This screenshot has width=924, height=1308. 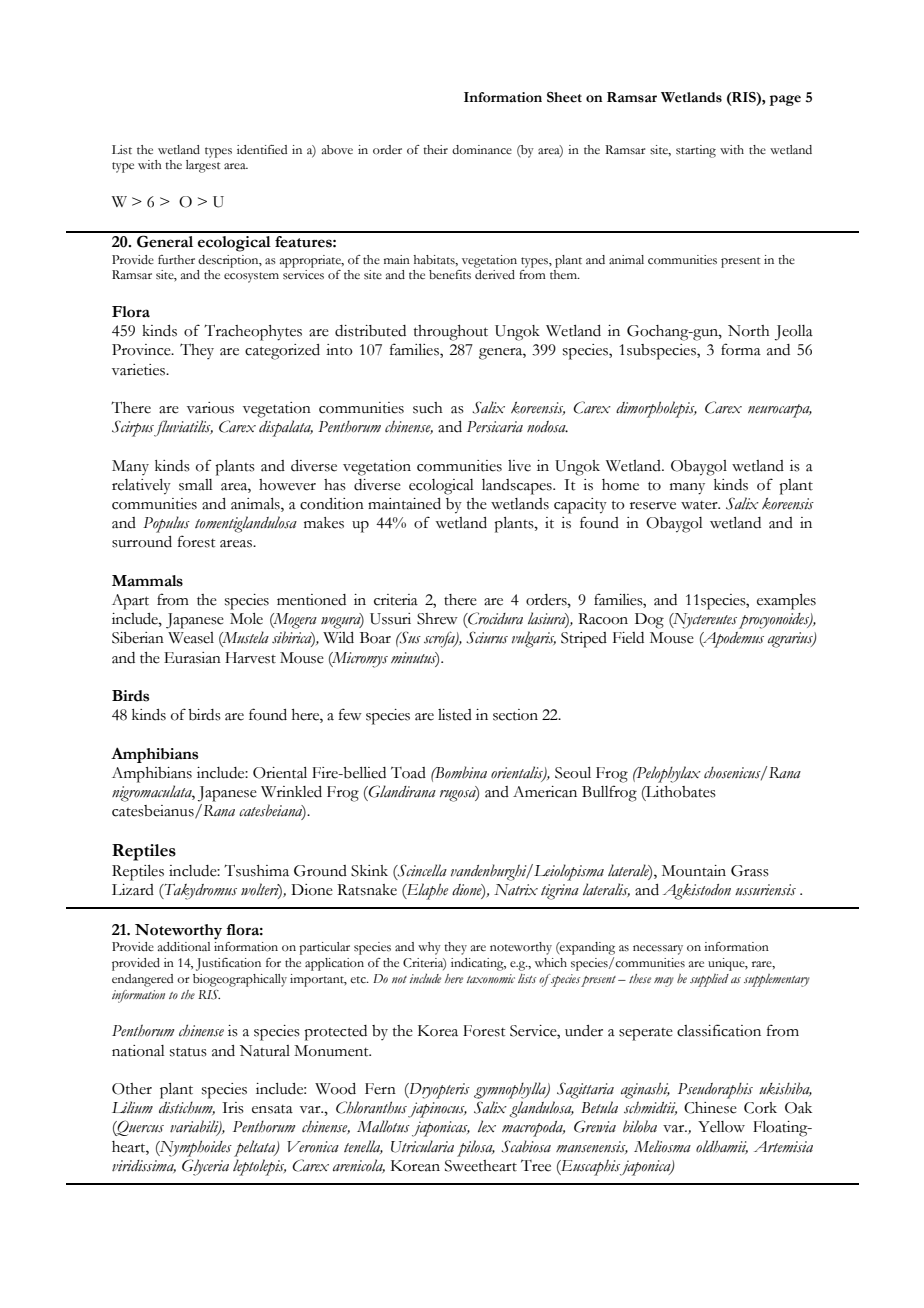 What do you see at coordinates (210, 408) in the screenshot?
I see `various` at bounding box center [210, 408].
